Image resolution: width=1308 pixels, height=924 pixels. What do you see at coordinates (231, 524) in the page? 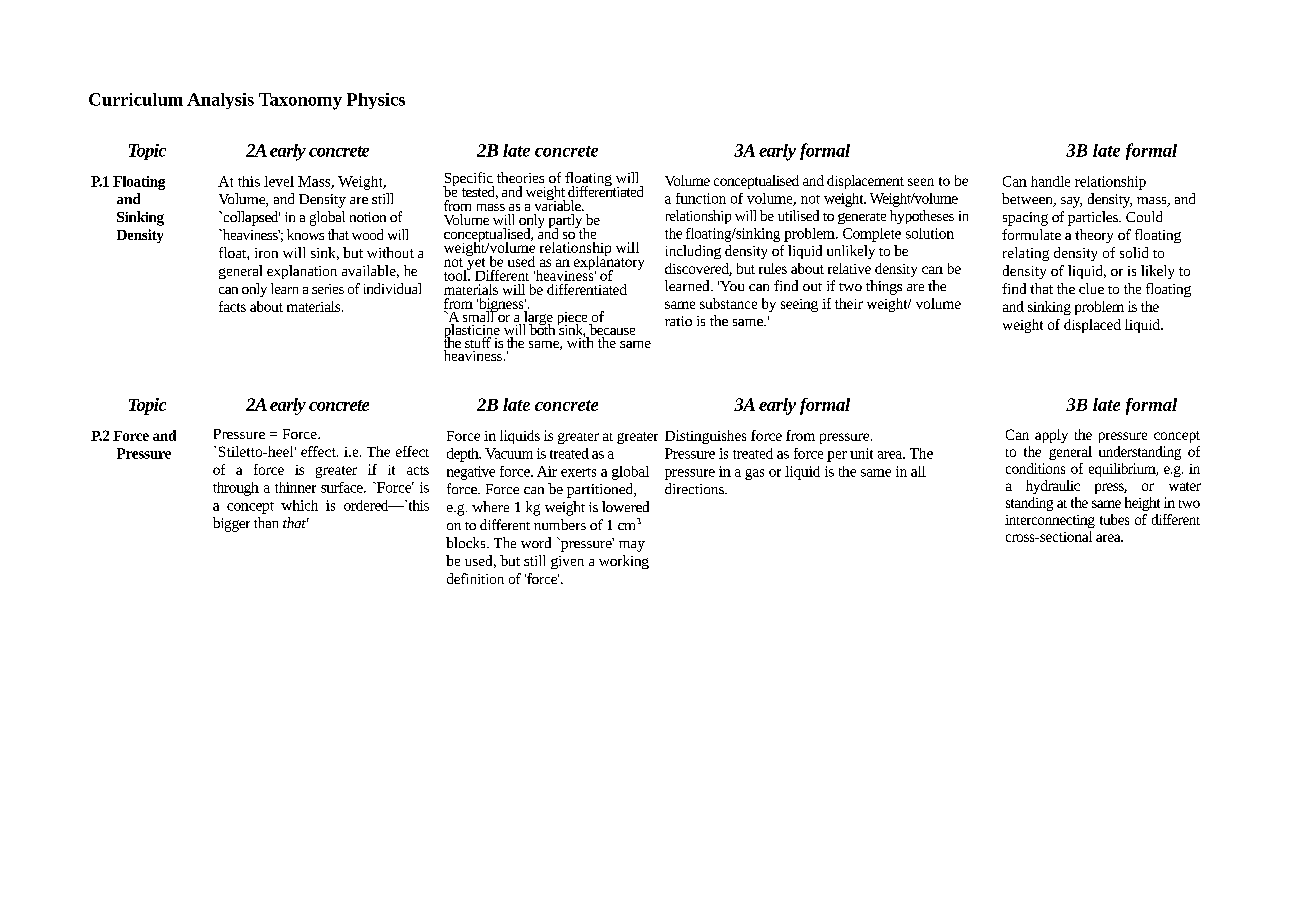
I see `bigger` at bounding box center [231, 524].
